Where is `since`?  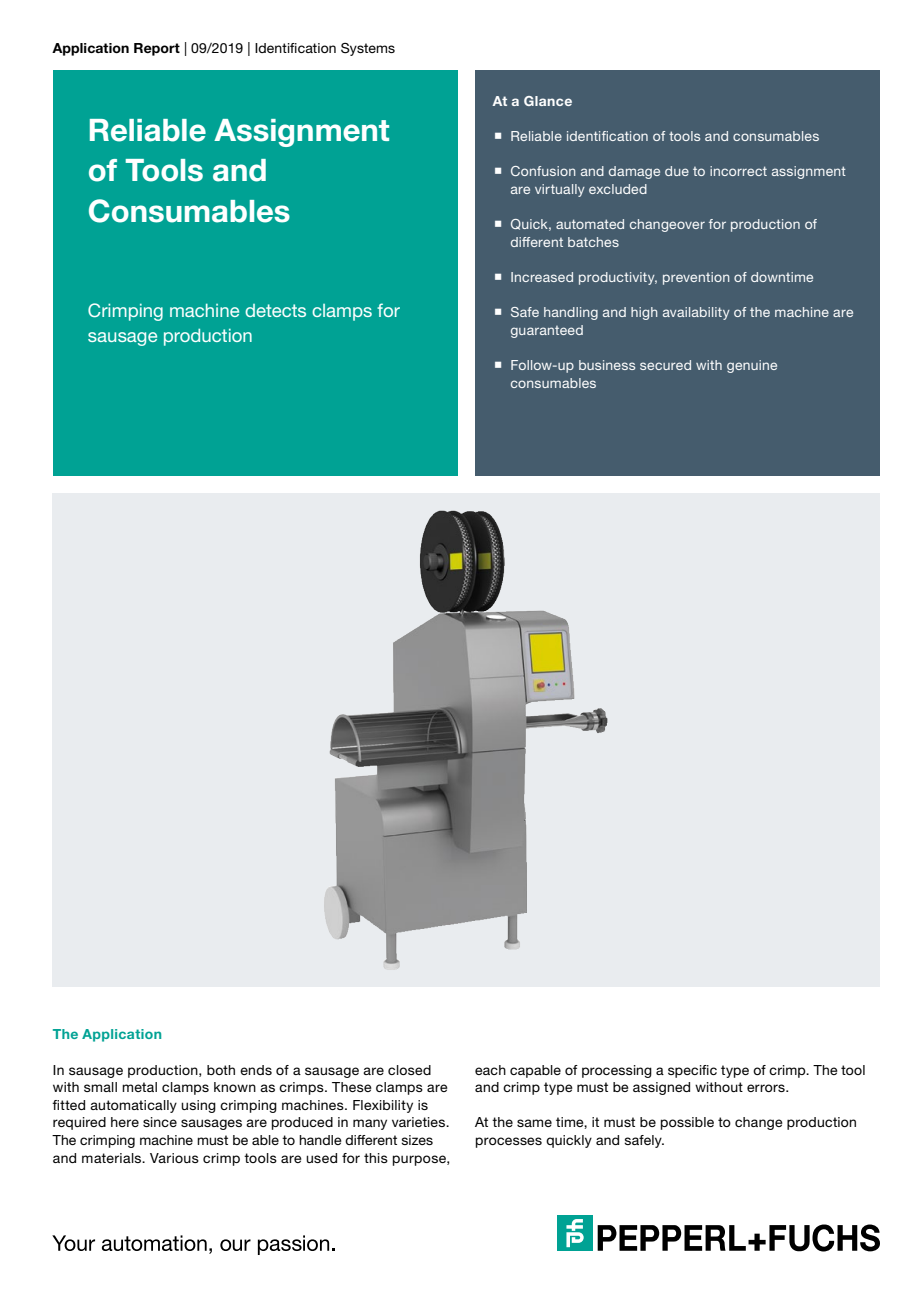 since is located at coordinates (160, 1122).
